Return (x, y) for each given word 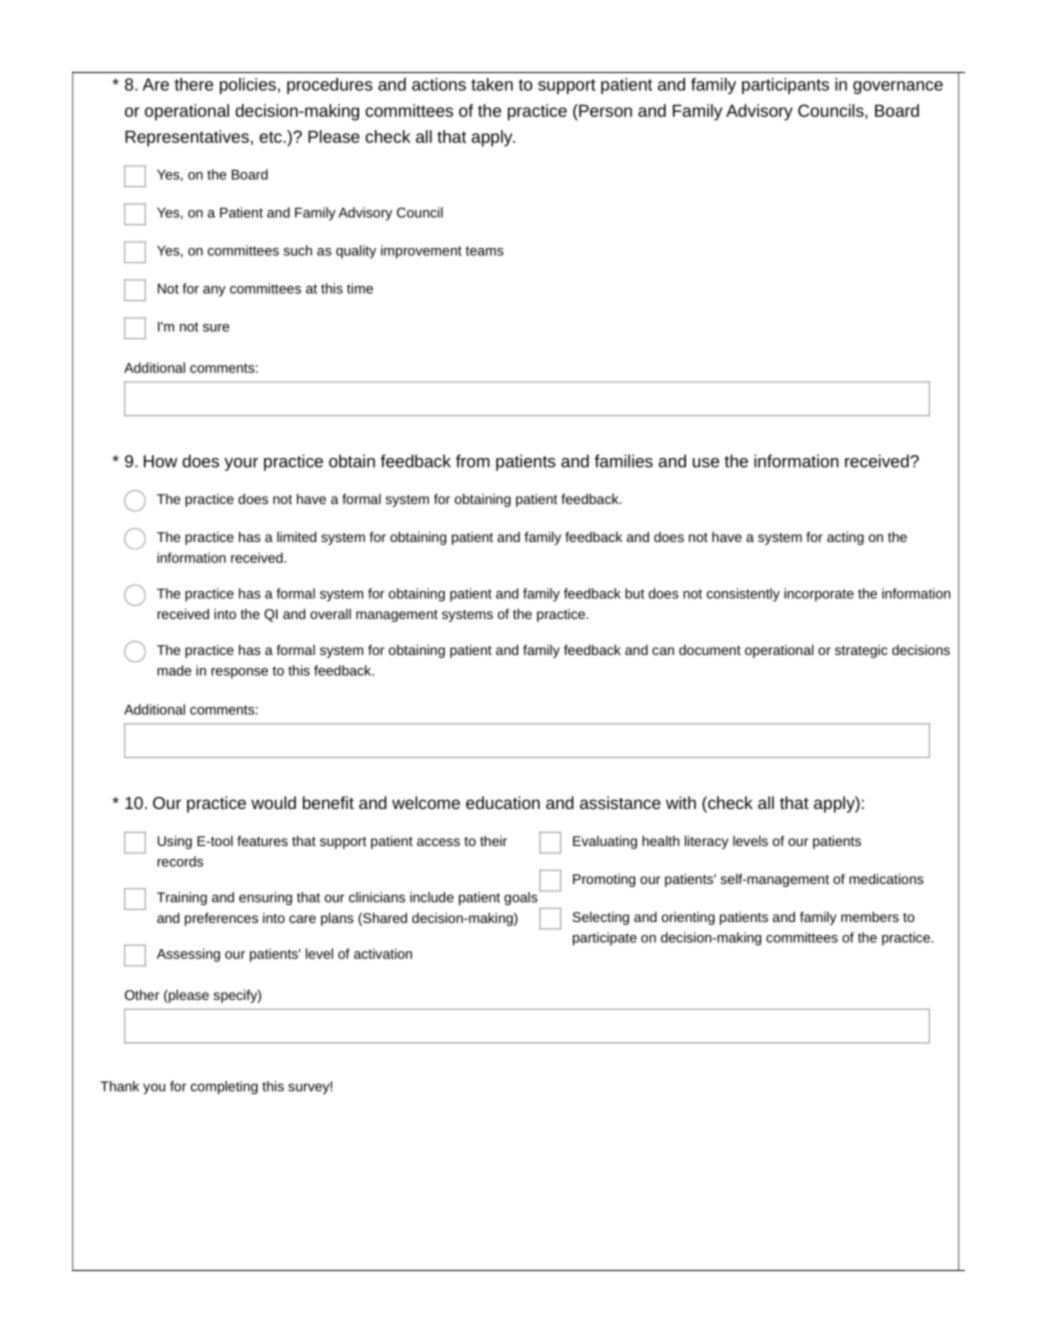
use (706, 463)
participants (785, 86)
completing (224, 1087)
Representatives (187, 138)
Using (175, 842)
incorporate (819, 595)
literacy (707, 842)
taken (492, 84)
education (503, 802)
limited (296, 536)
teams (484, 251)
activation (383, 953)
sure (216, 328)
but (634, 593)
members (870, 916)
